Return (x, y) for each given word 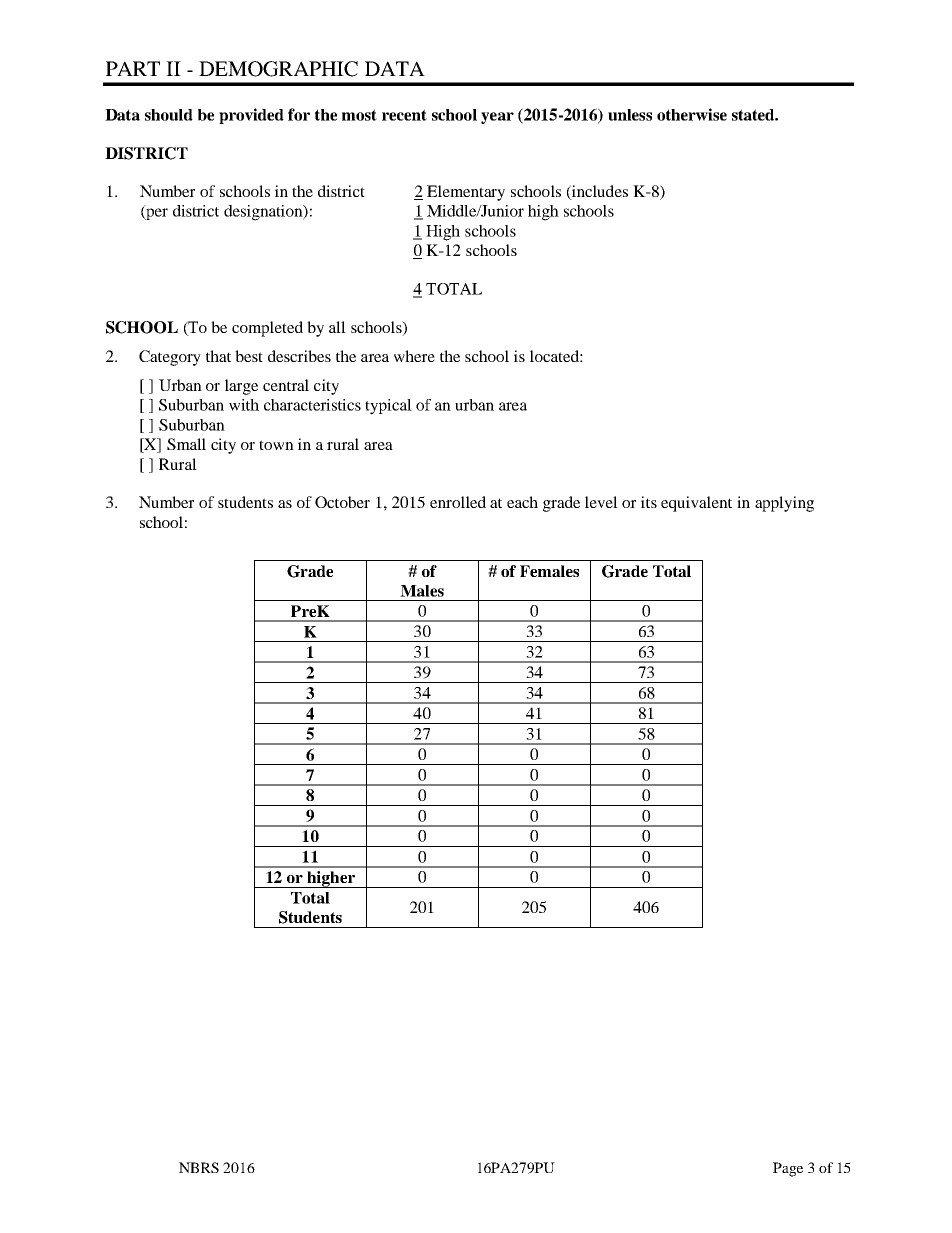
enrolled (458, 502)
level (601, 502)
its (649, 502)
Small (186, 444)
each (522, 502)
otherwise (692, 114)
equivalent (696, 504)
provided (251, 116)
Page (788, 1169)
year (497, 118)
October (342, 502)
